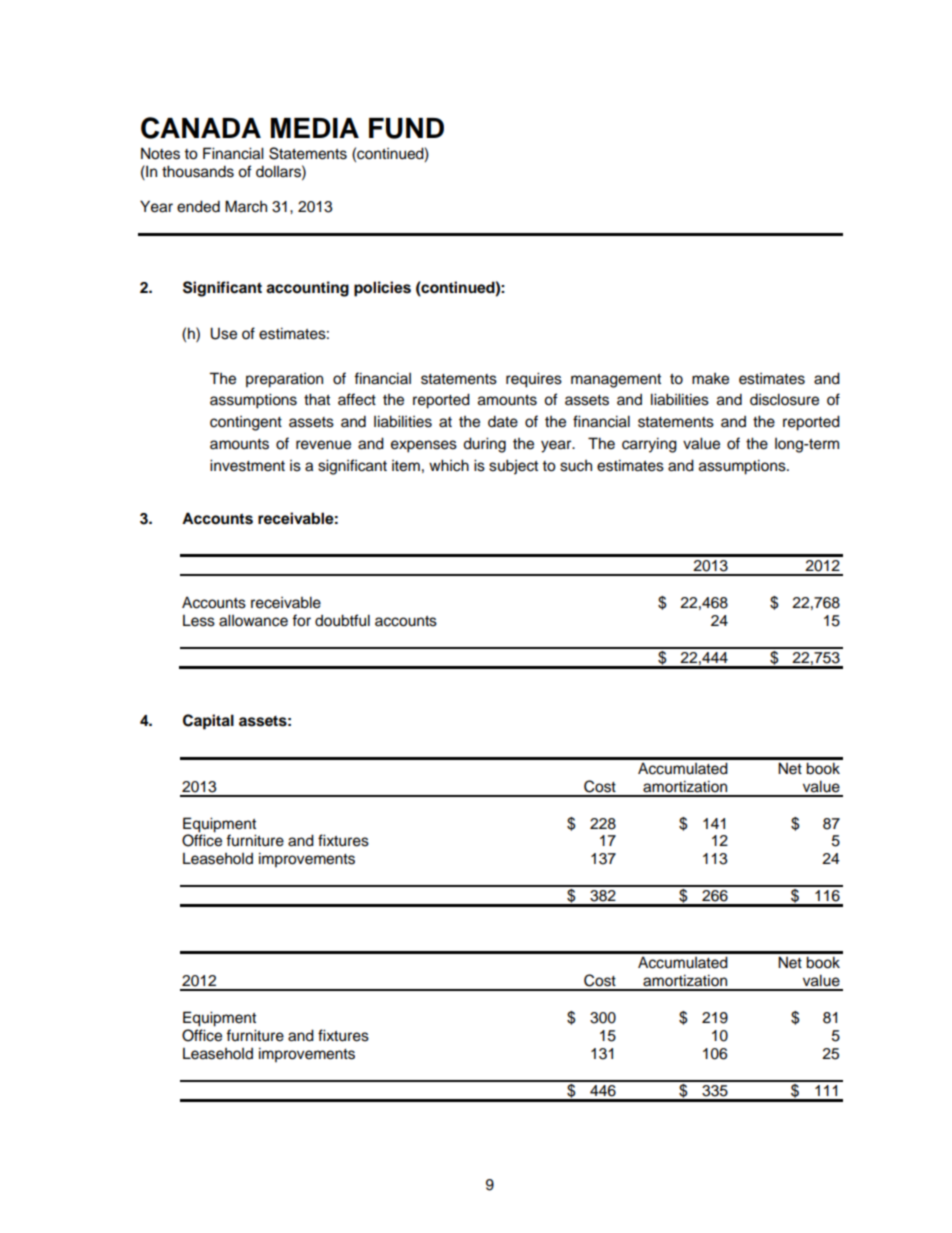  What do you see at coordinates (406, 128) in the screenshot?
I see `FUND` at bounding box center [406, 128].
